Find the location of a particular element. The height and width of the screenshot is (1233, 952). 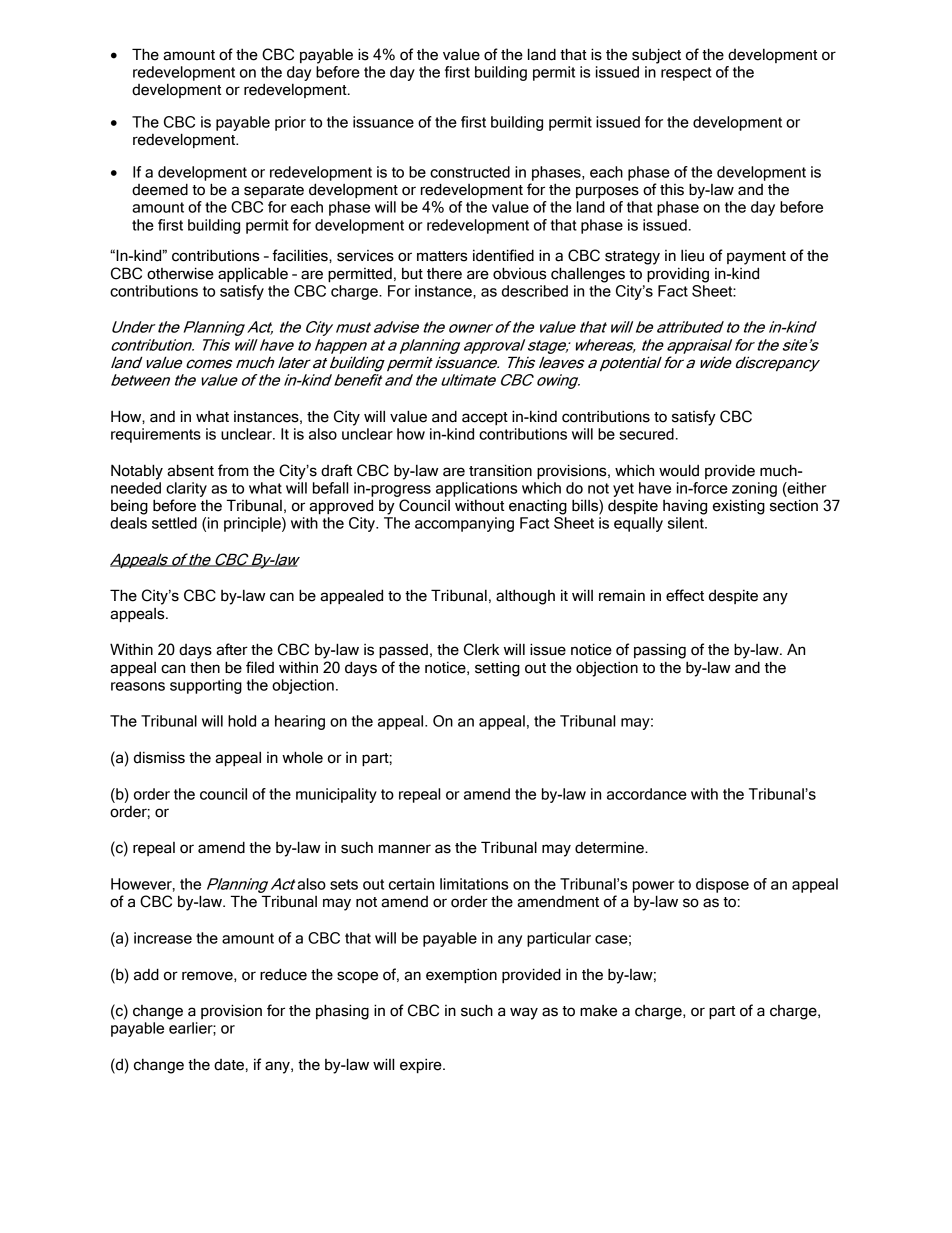

expire is located at coordinates (422, 1065).
